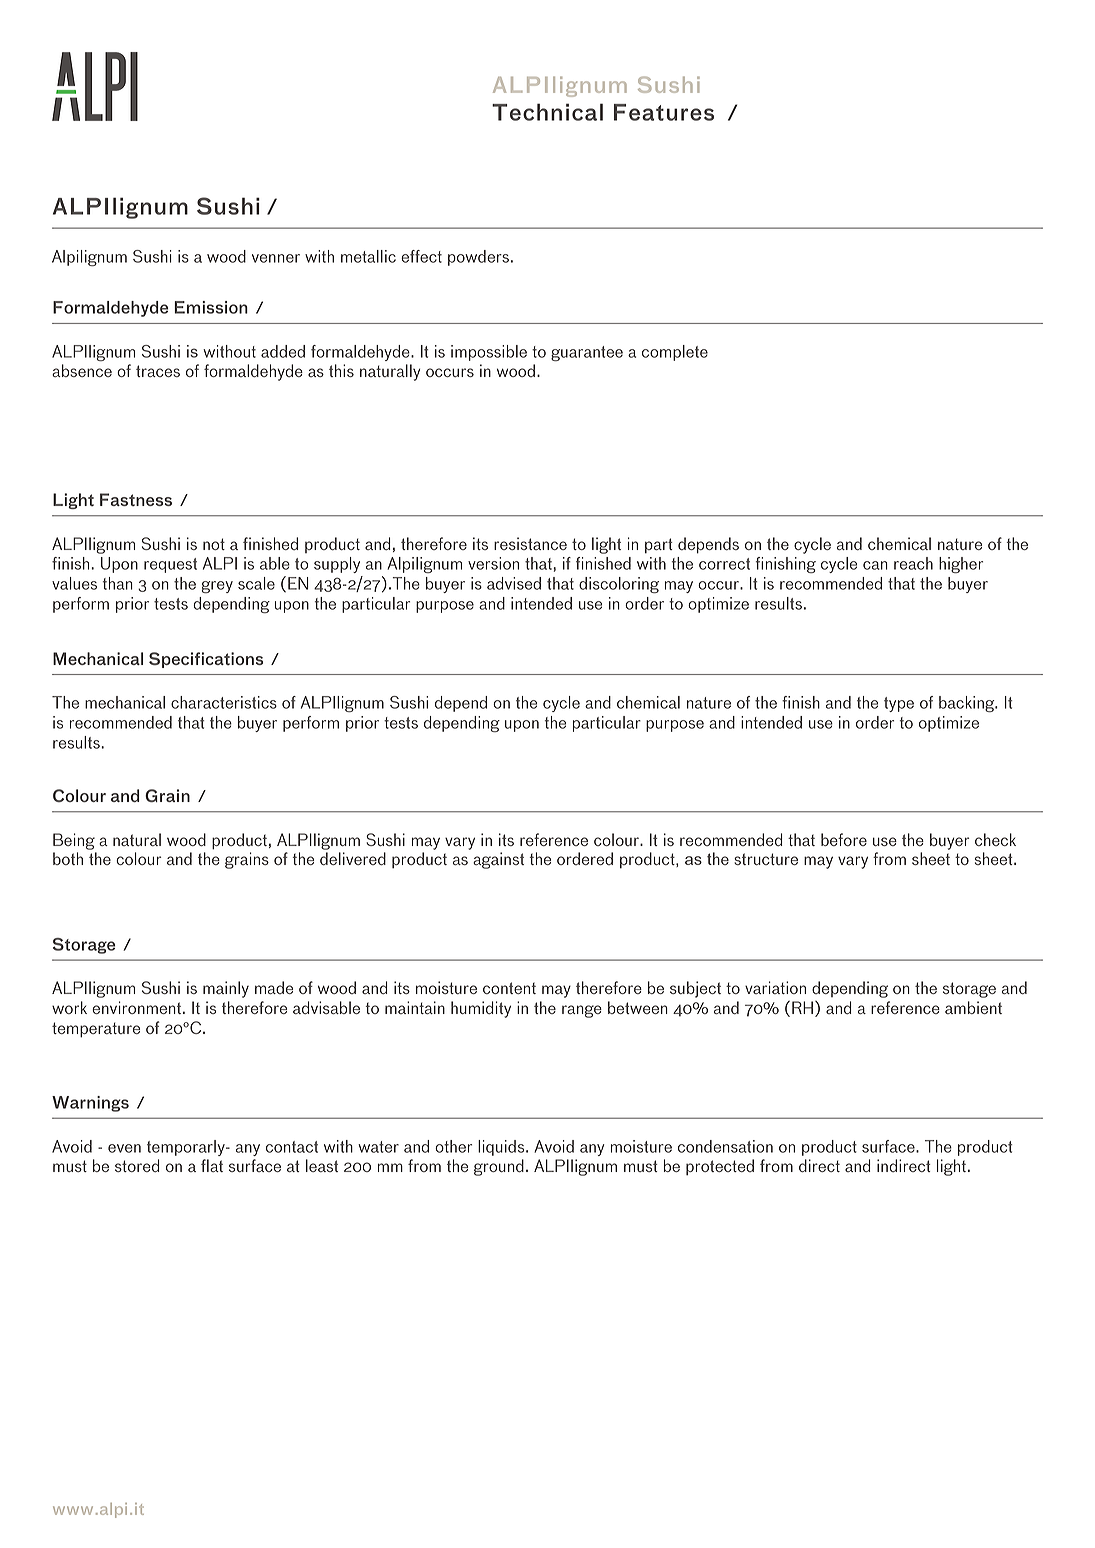  I want to click on condensation, so click(725, 1146).
